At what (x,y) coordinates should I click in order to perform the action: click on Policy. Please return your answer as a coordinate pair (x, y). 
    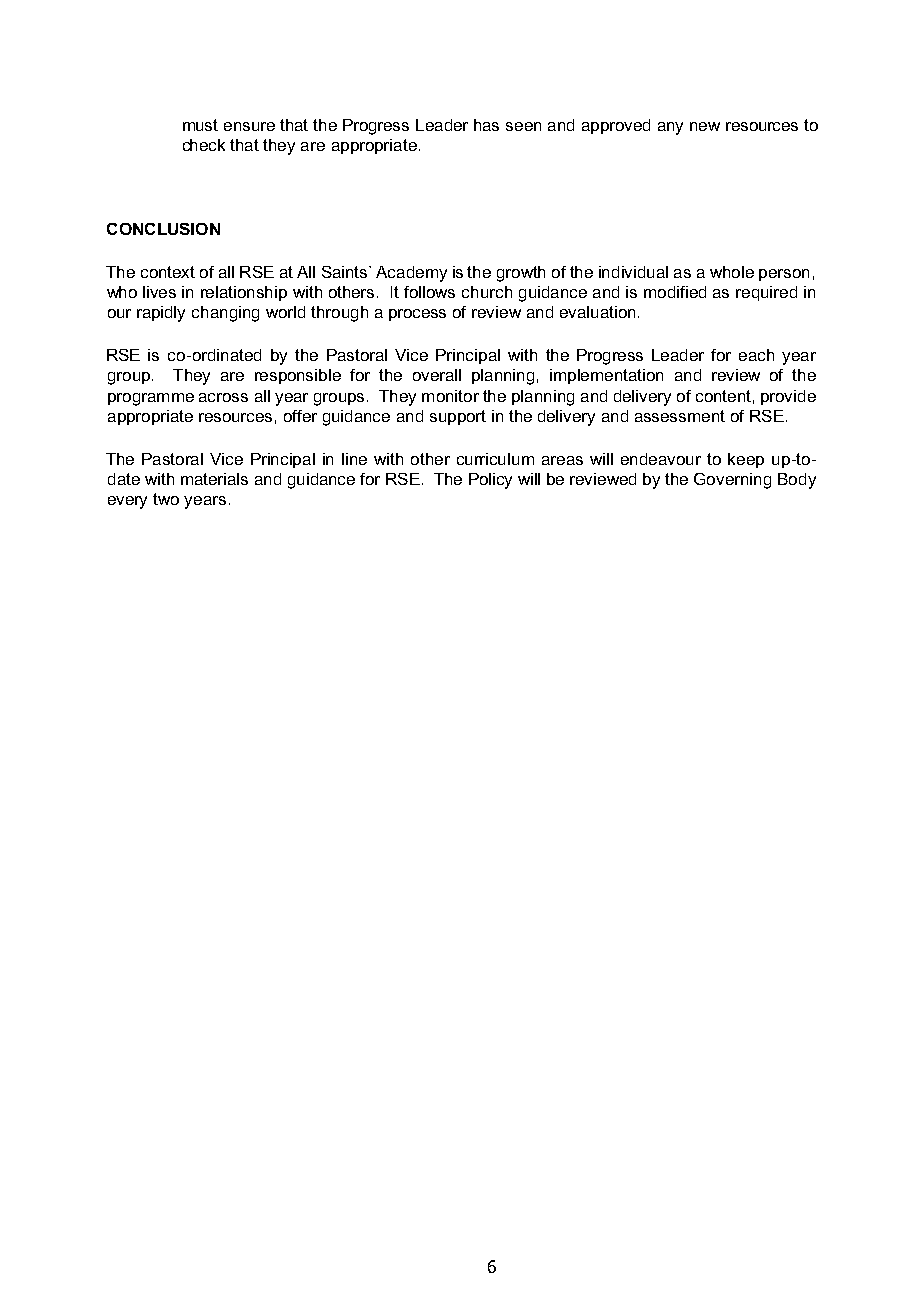
    Looking at the image, I should click on (490, 481).
